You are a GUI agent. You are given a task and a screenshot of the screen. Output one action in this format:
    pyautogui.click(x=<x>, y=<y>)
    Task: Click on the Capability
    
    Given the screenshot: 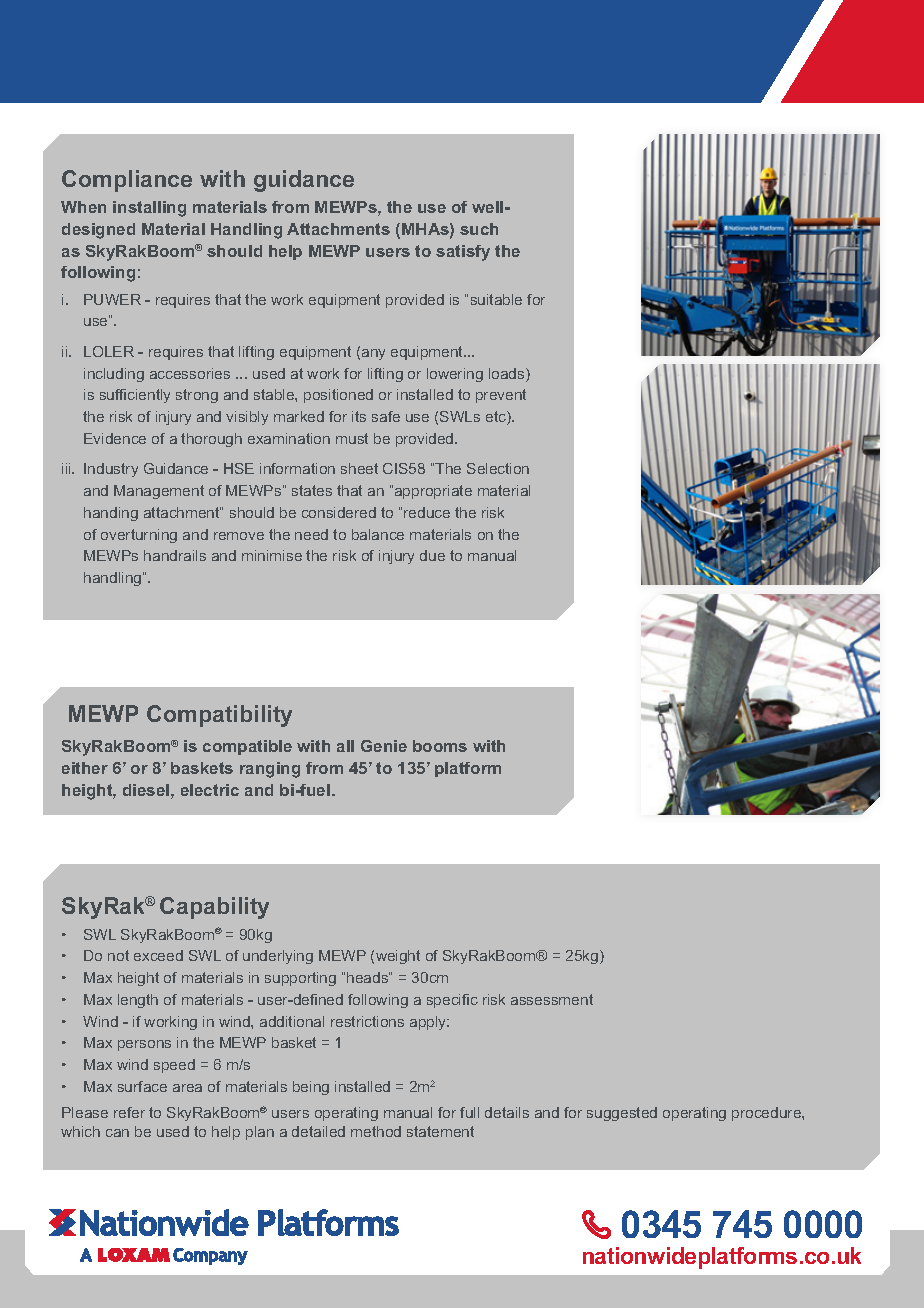 What is the action you would take?
    pyautogui.click(x=214, y=908)
